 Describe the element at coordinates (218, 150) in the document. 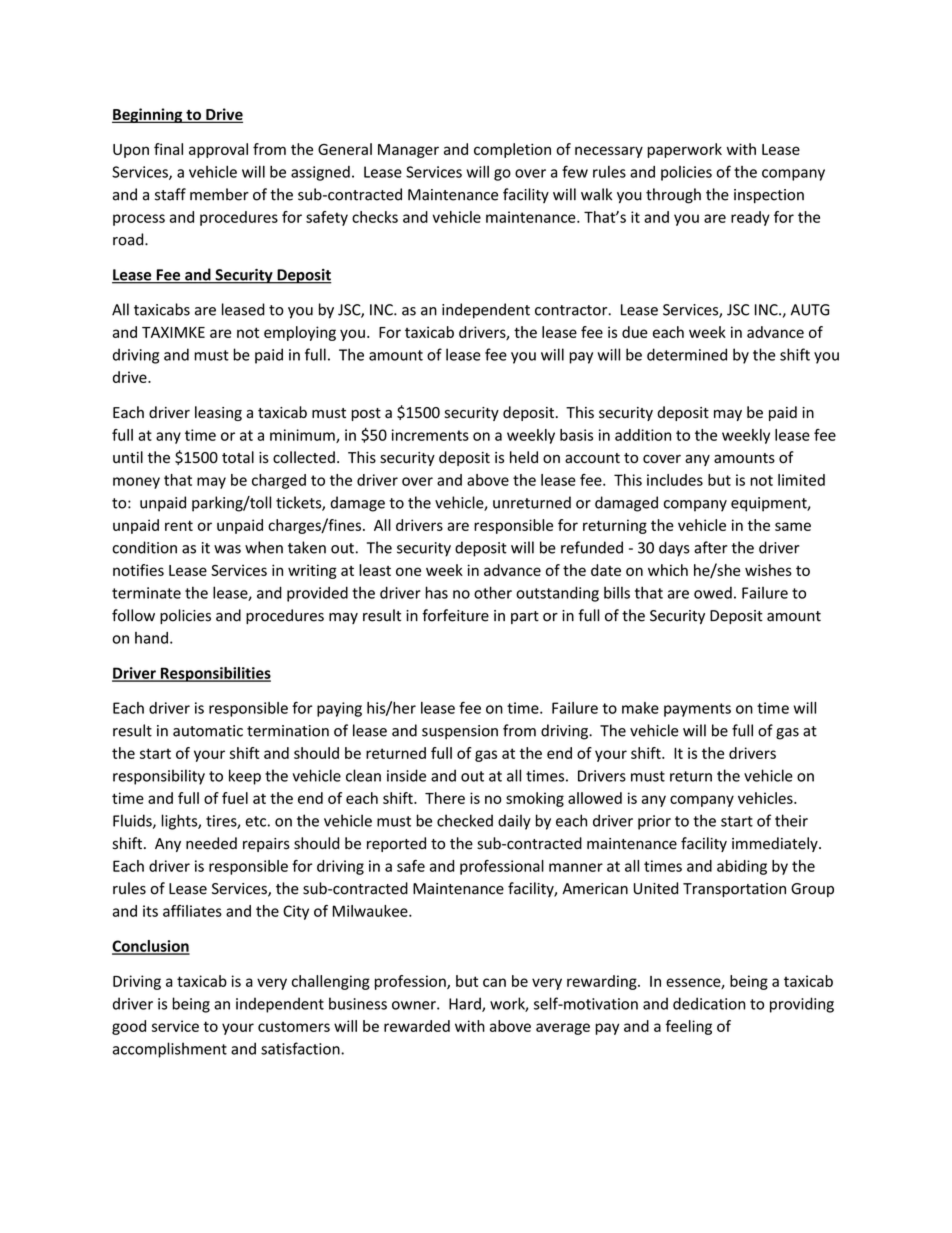

I see `approval` at that location.
